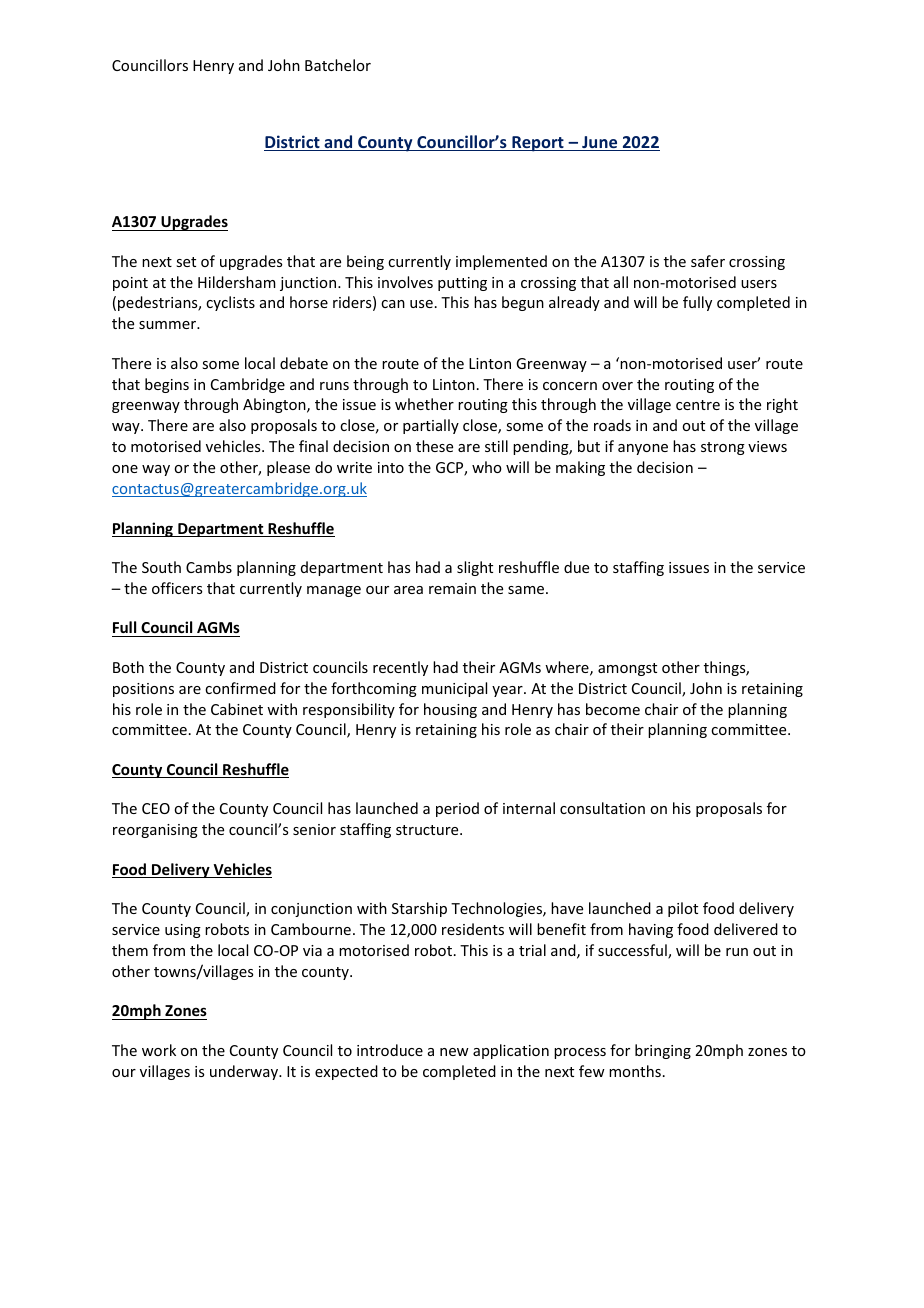  I want to click on CEO, so click(156, 808).
